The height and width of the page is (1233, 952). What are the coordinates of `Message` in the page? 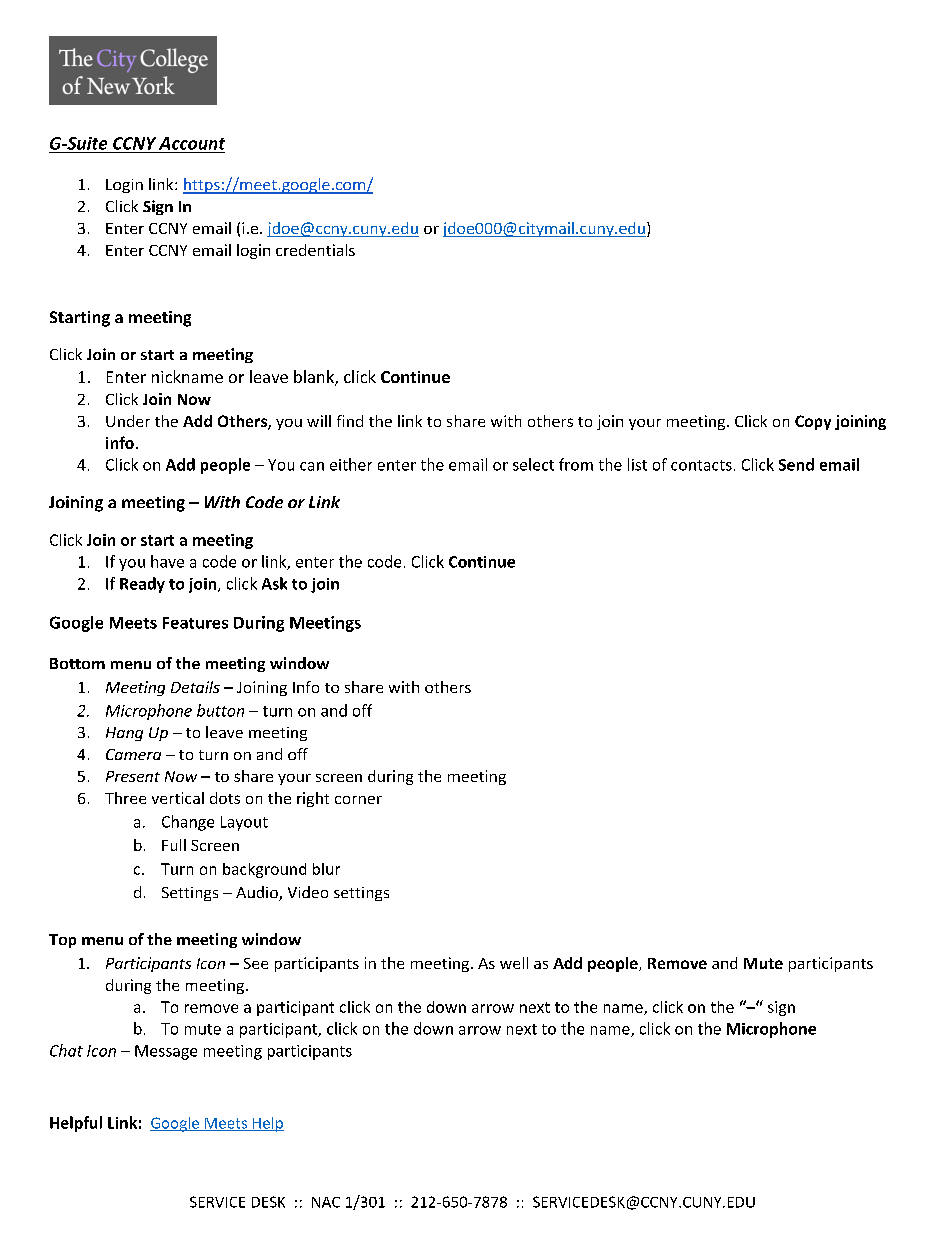 It's located at (166, 1052).
